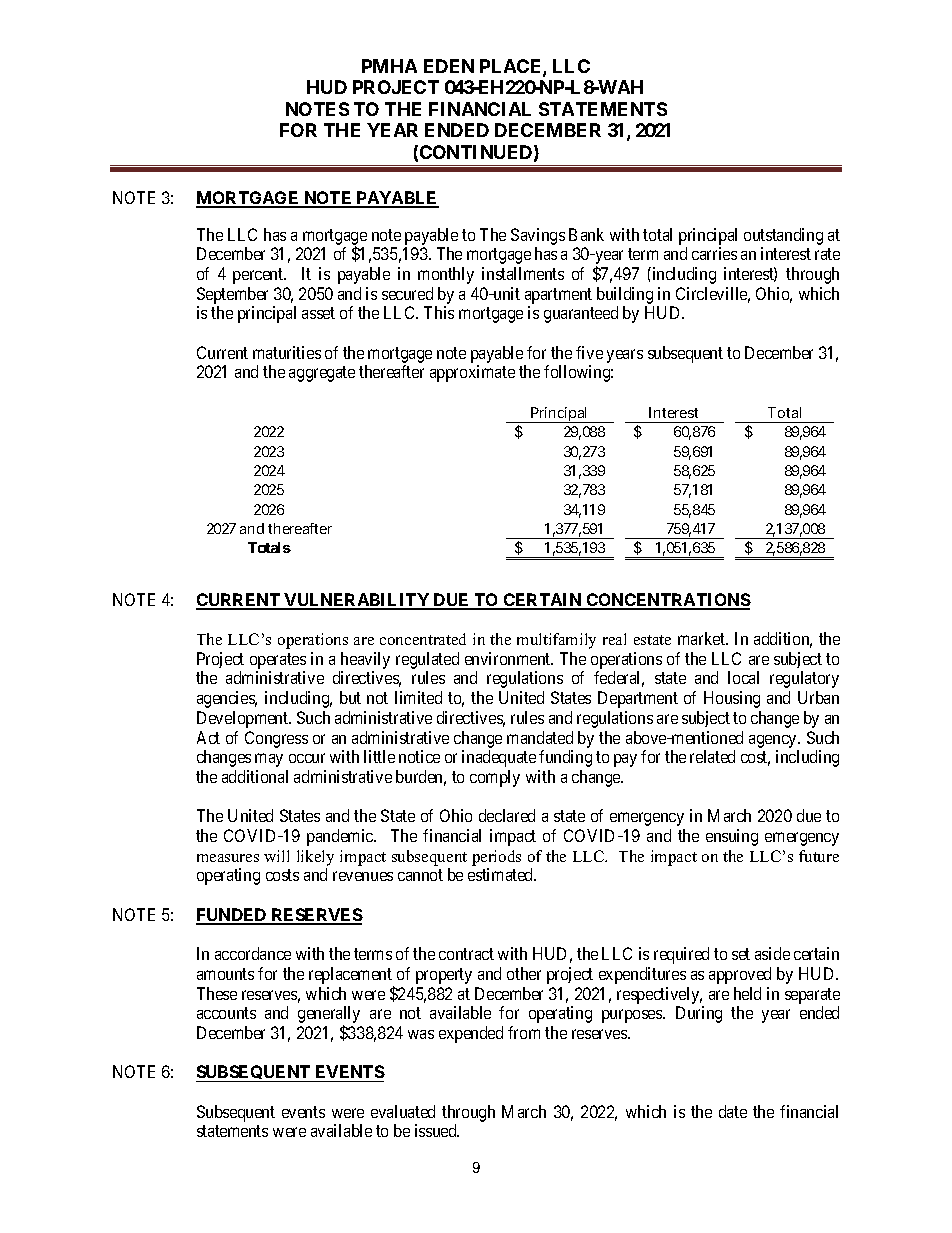  I want to click on market, so click(703, 638).
